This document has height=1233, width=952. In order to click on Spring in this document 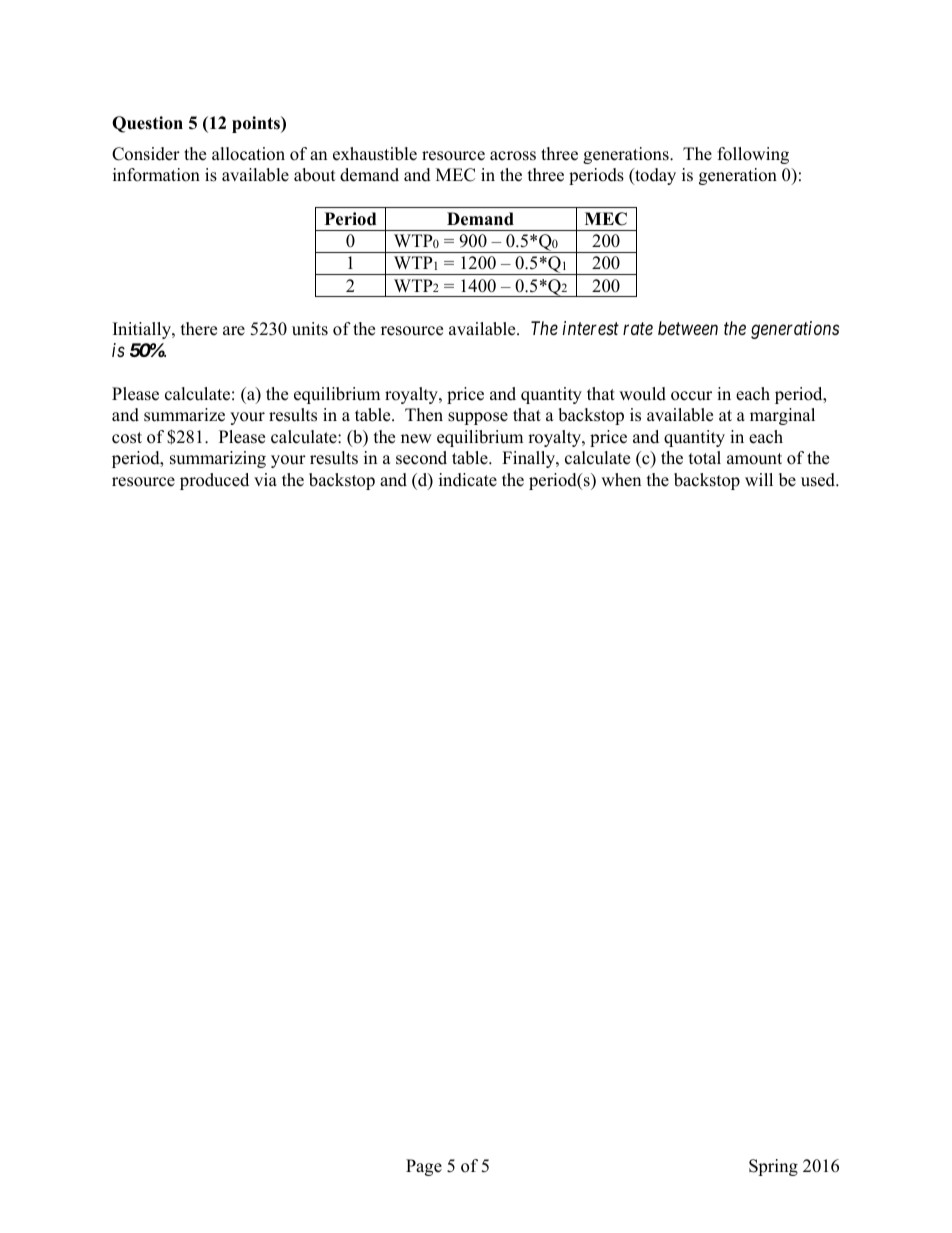, I will do `click(773, 1167)`.
